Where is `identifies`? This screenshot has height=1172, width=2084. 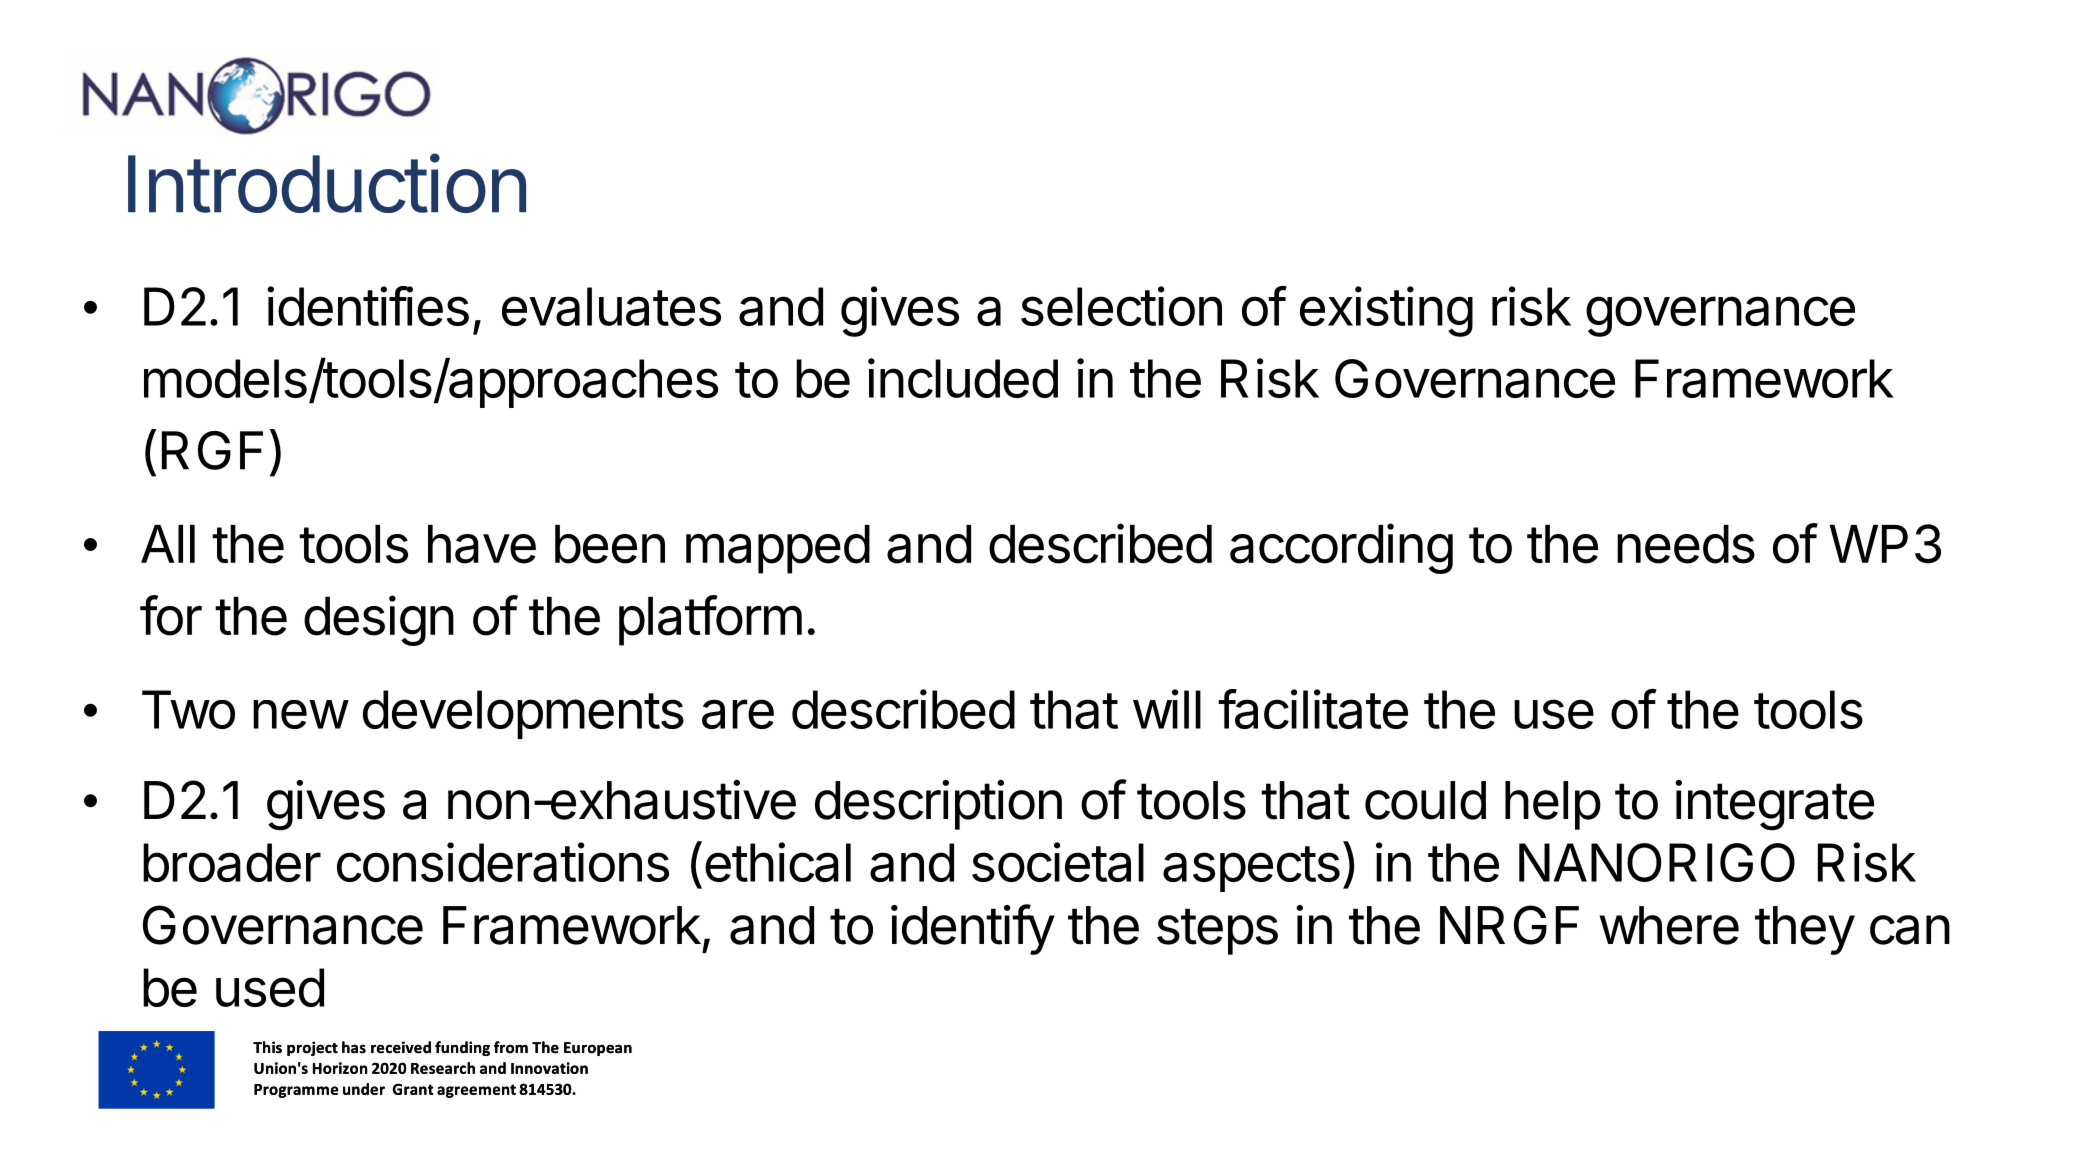 identifies is located at coordinates (368, 306).
